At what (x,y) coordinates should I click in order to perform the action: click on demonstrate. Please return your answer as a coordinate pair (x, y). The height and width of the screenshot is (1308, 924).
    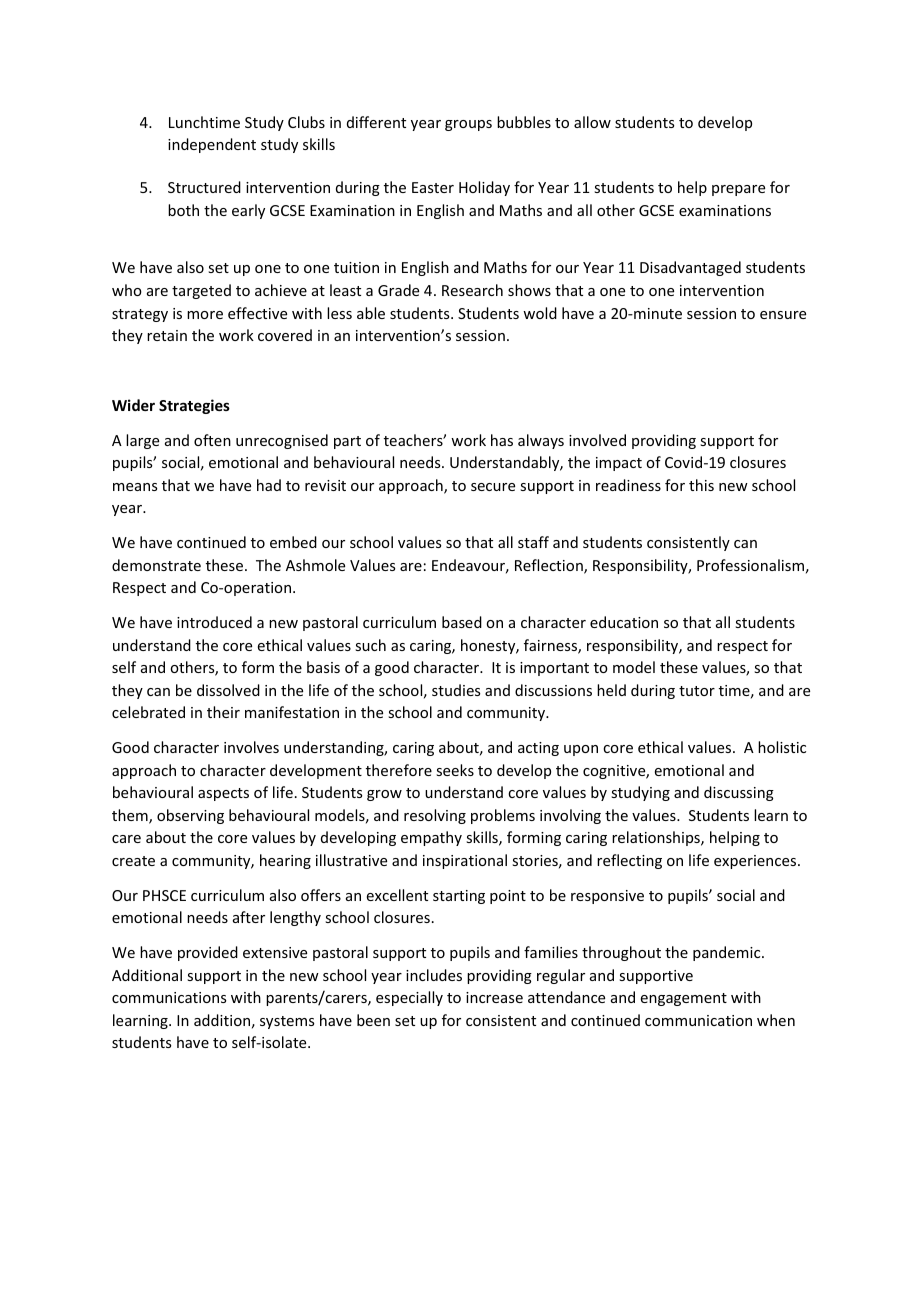
    Looking at the image, I should click on (156, 565).
